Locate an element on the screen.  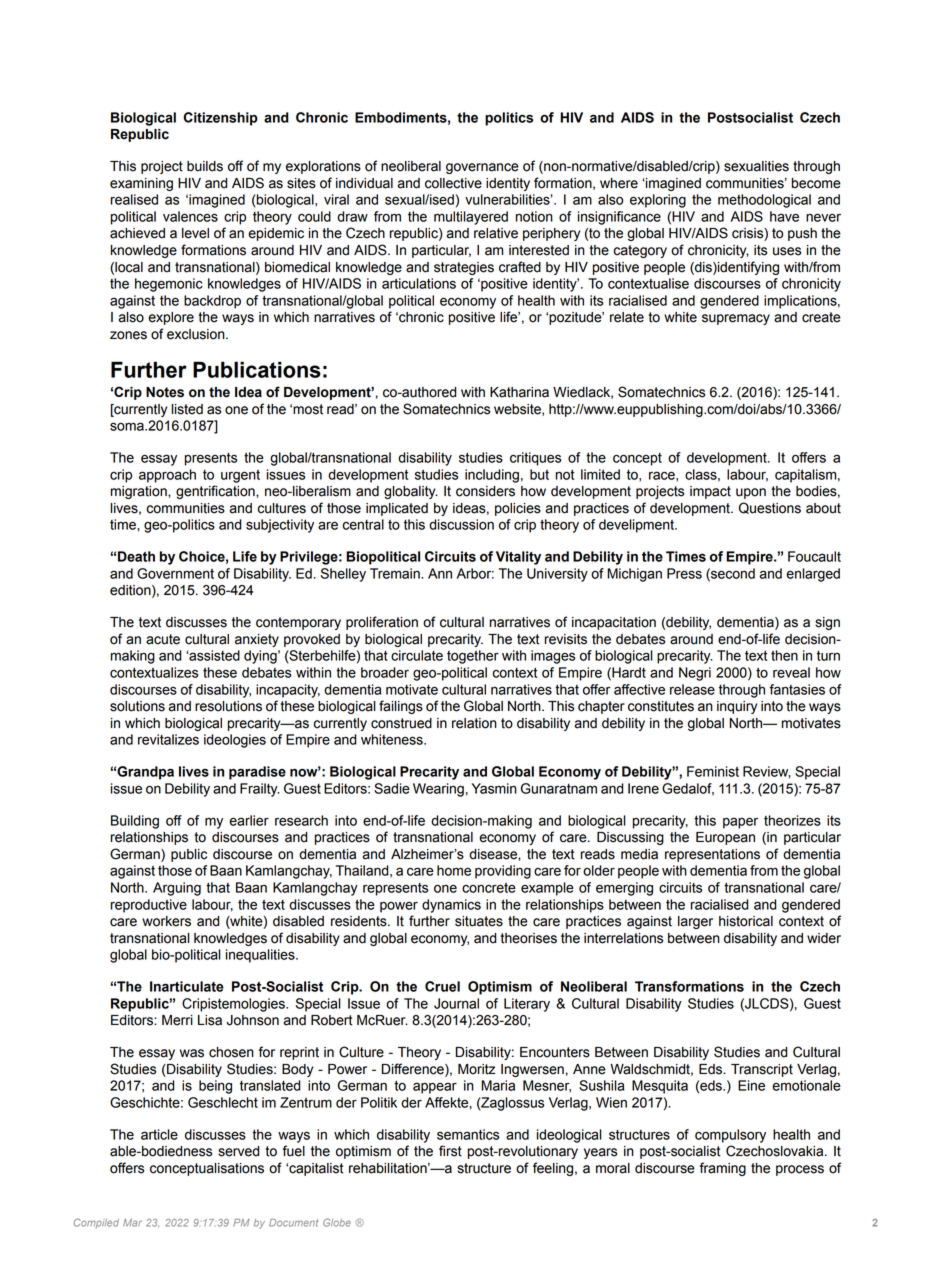
acute is located at coordinates (163, 639).
